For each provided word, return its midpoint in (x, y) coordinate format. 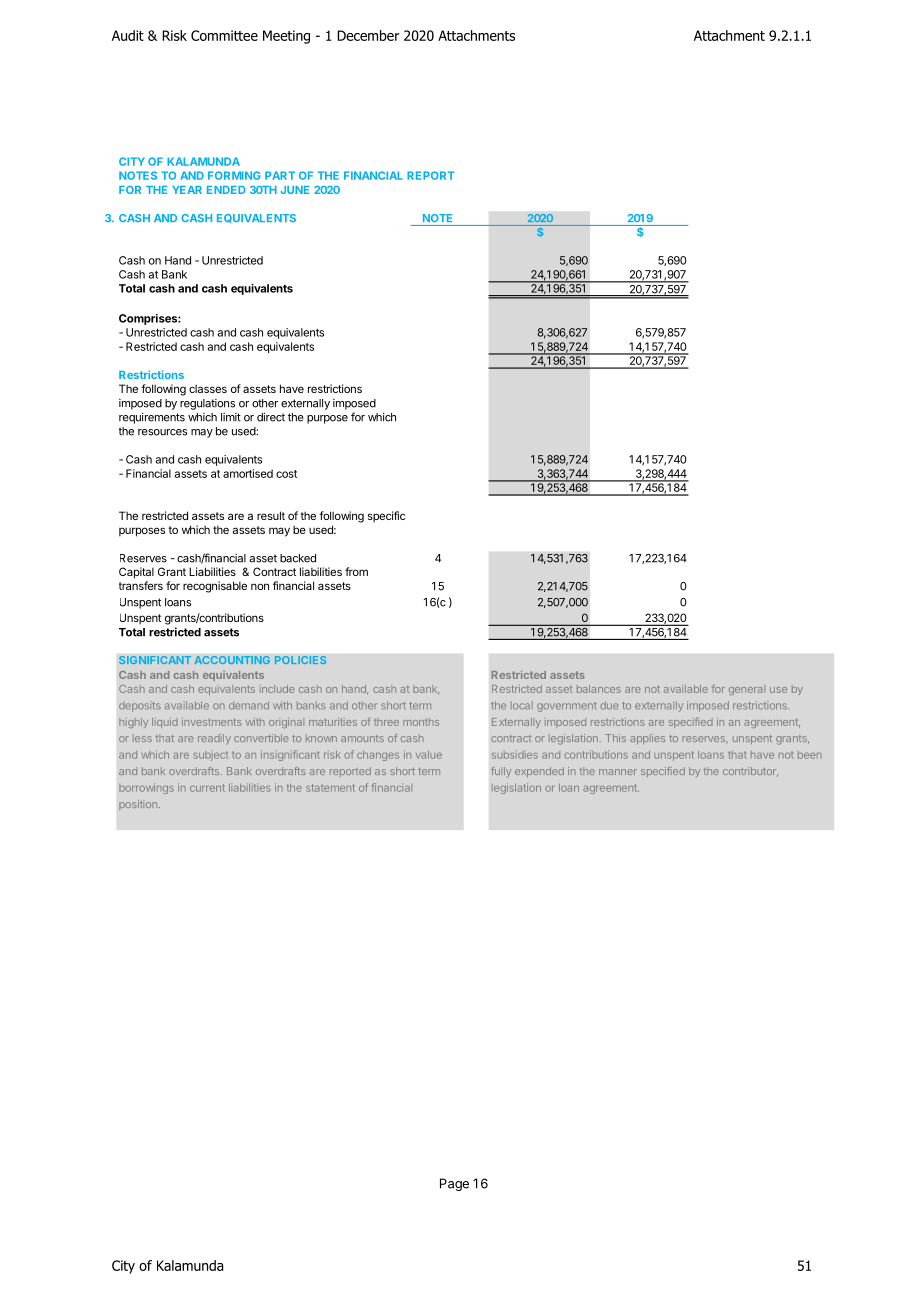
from (356, 571)
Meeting (286, 37)
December (368, 35)
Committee (224, 35)
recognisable (215, 587)
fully (501, 772)
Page (454, 1184)
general (747, 690)
